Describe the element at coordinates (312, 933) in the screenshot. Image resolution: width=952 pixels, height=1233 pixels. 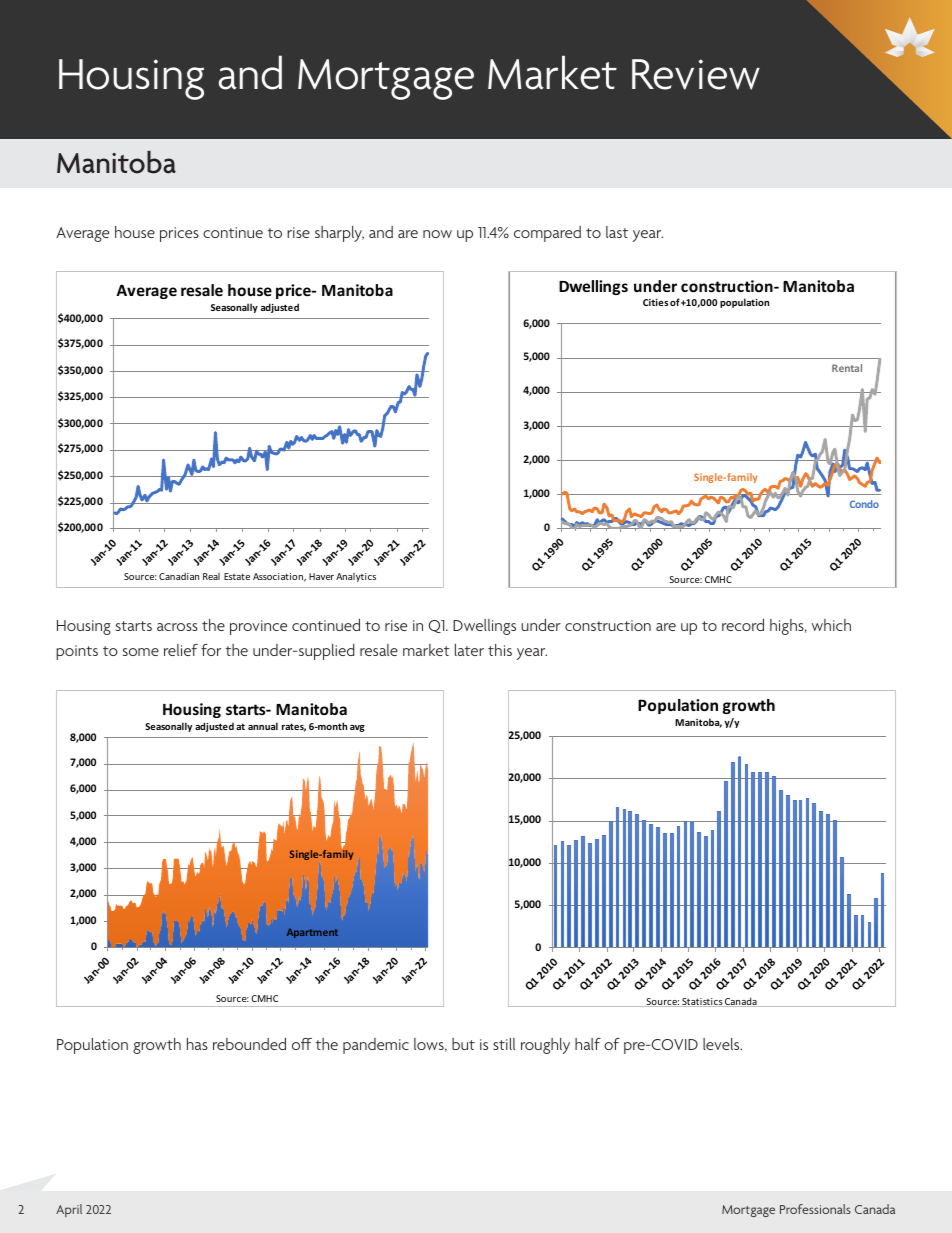
I see `Apartment` at that location.
